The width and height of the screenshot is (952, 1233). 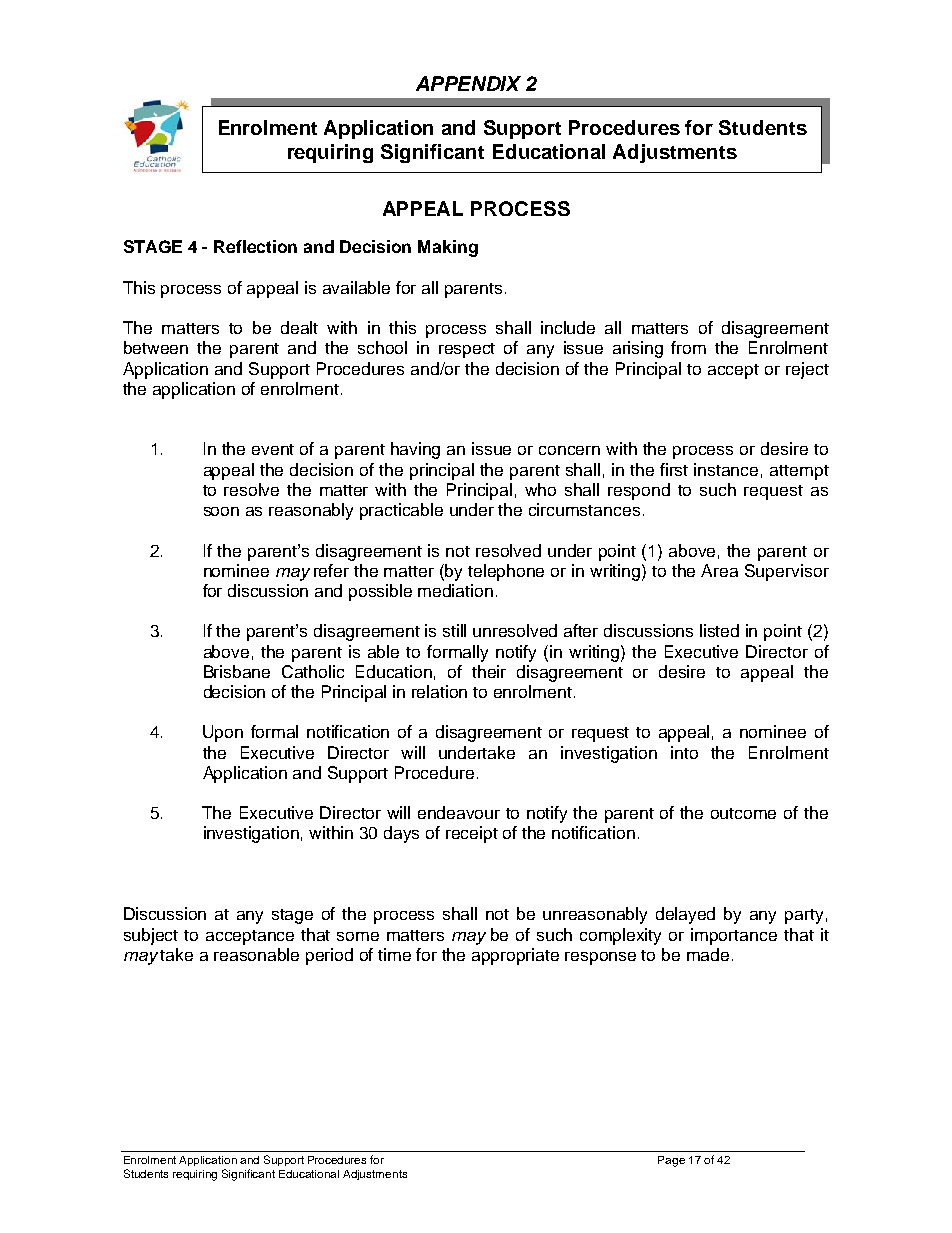 I want to click on event, so click(x=273, y=449).
